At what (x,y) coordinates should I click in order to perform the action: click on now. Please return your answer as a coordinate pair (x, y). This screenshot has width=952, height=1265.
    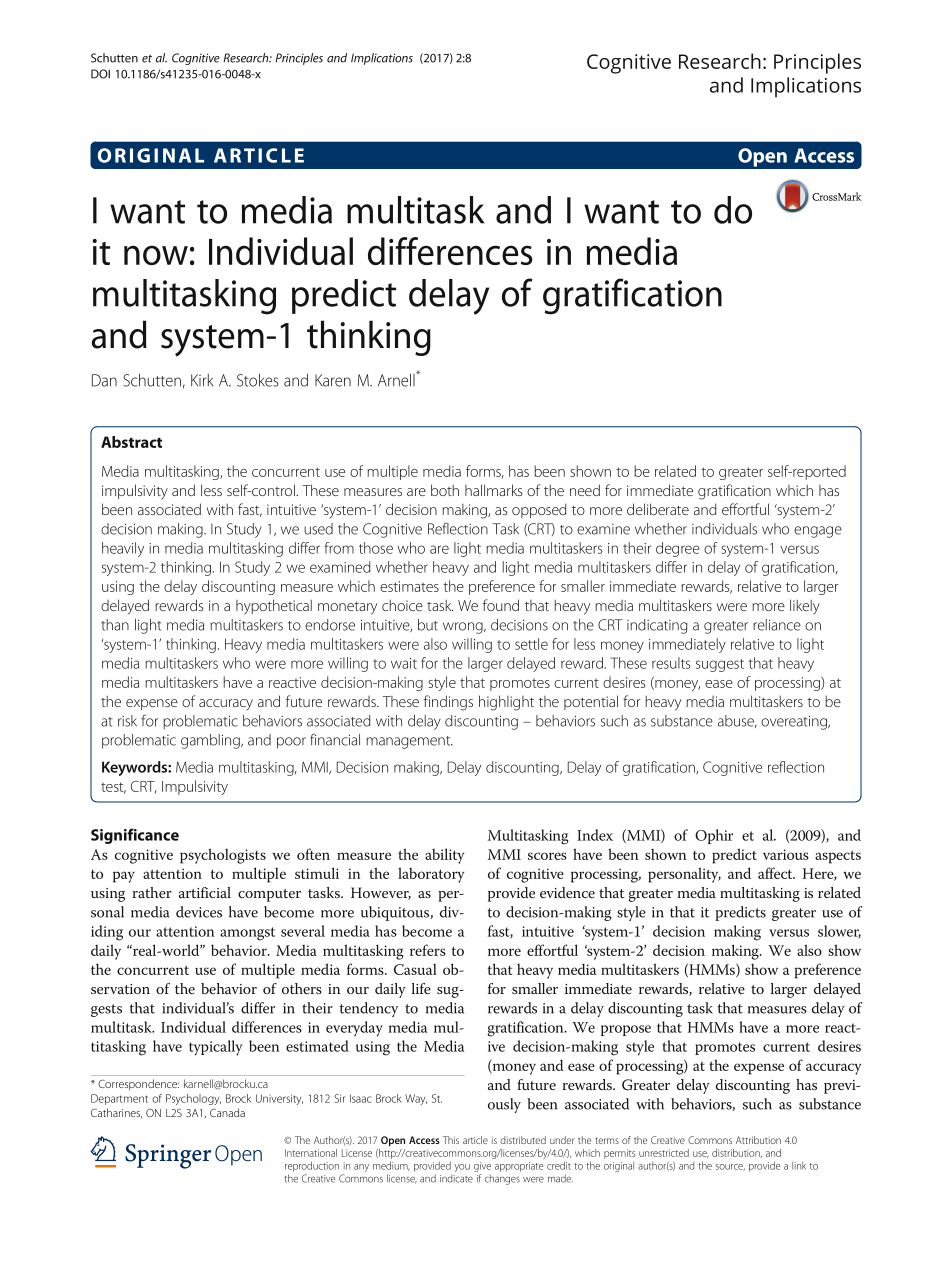
    Looking at the image, I should click on (156, 255).
